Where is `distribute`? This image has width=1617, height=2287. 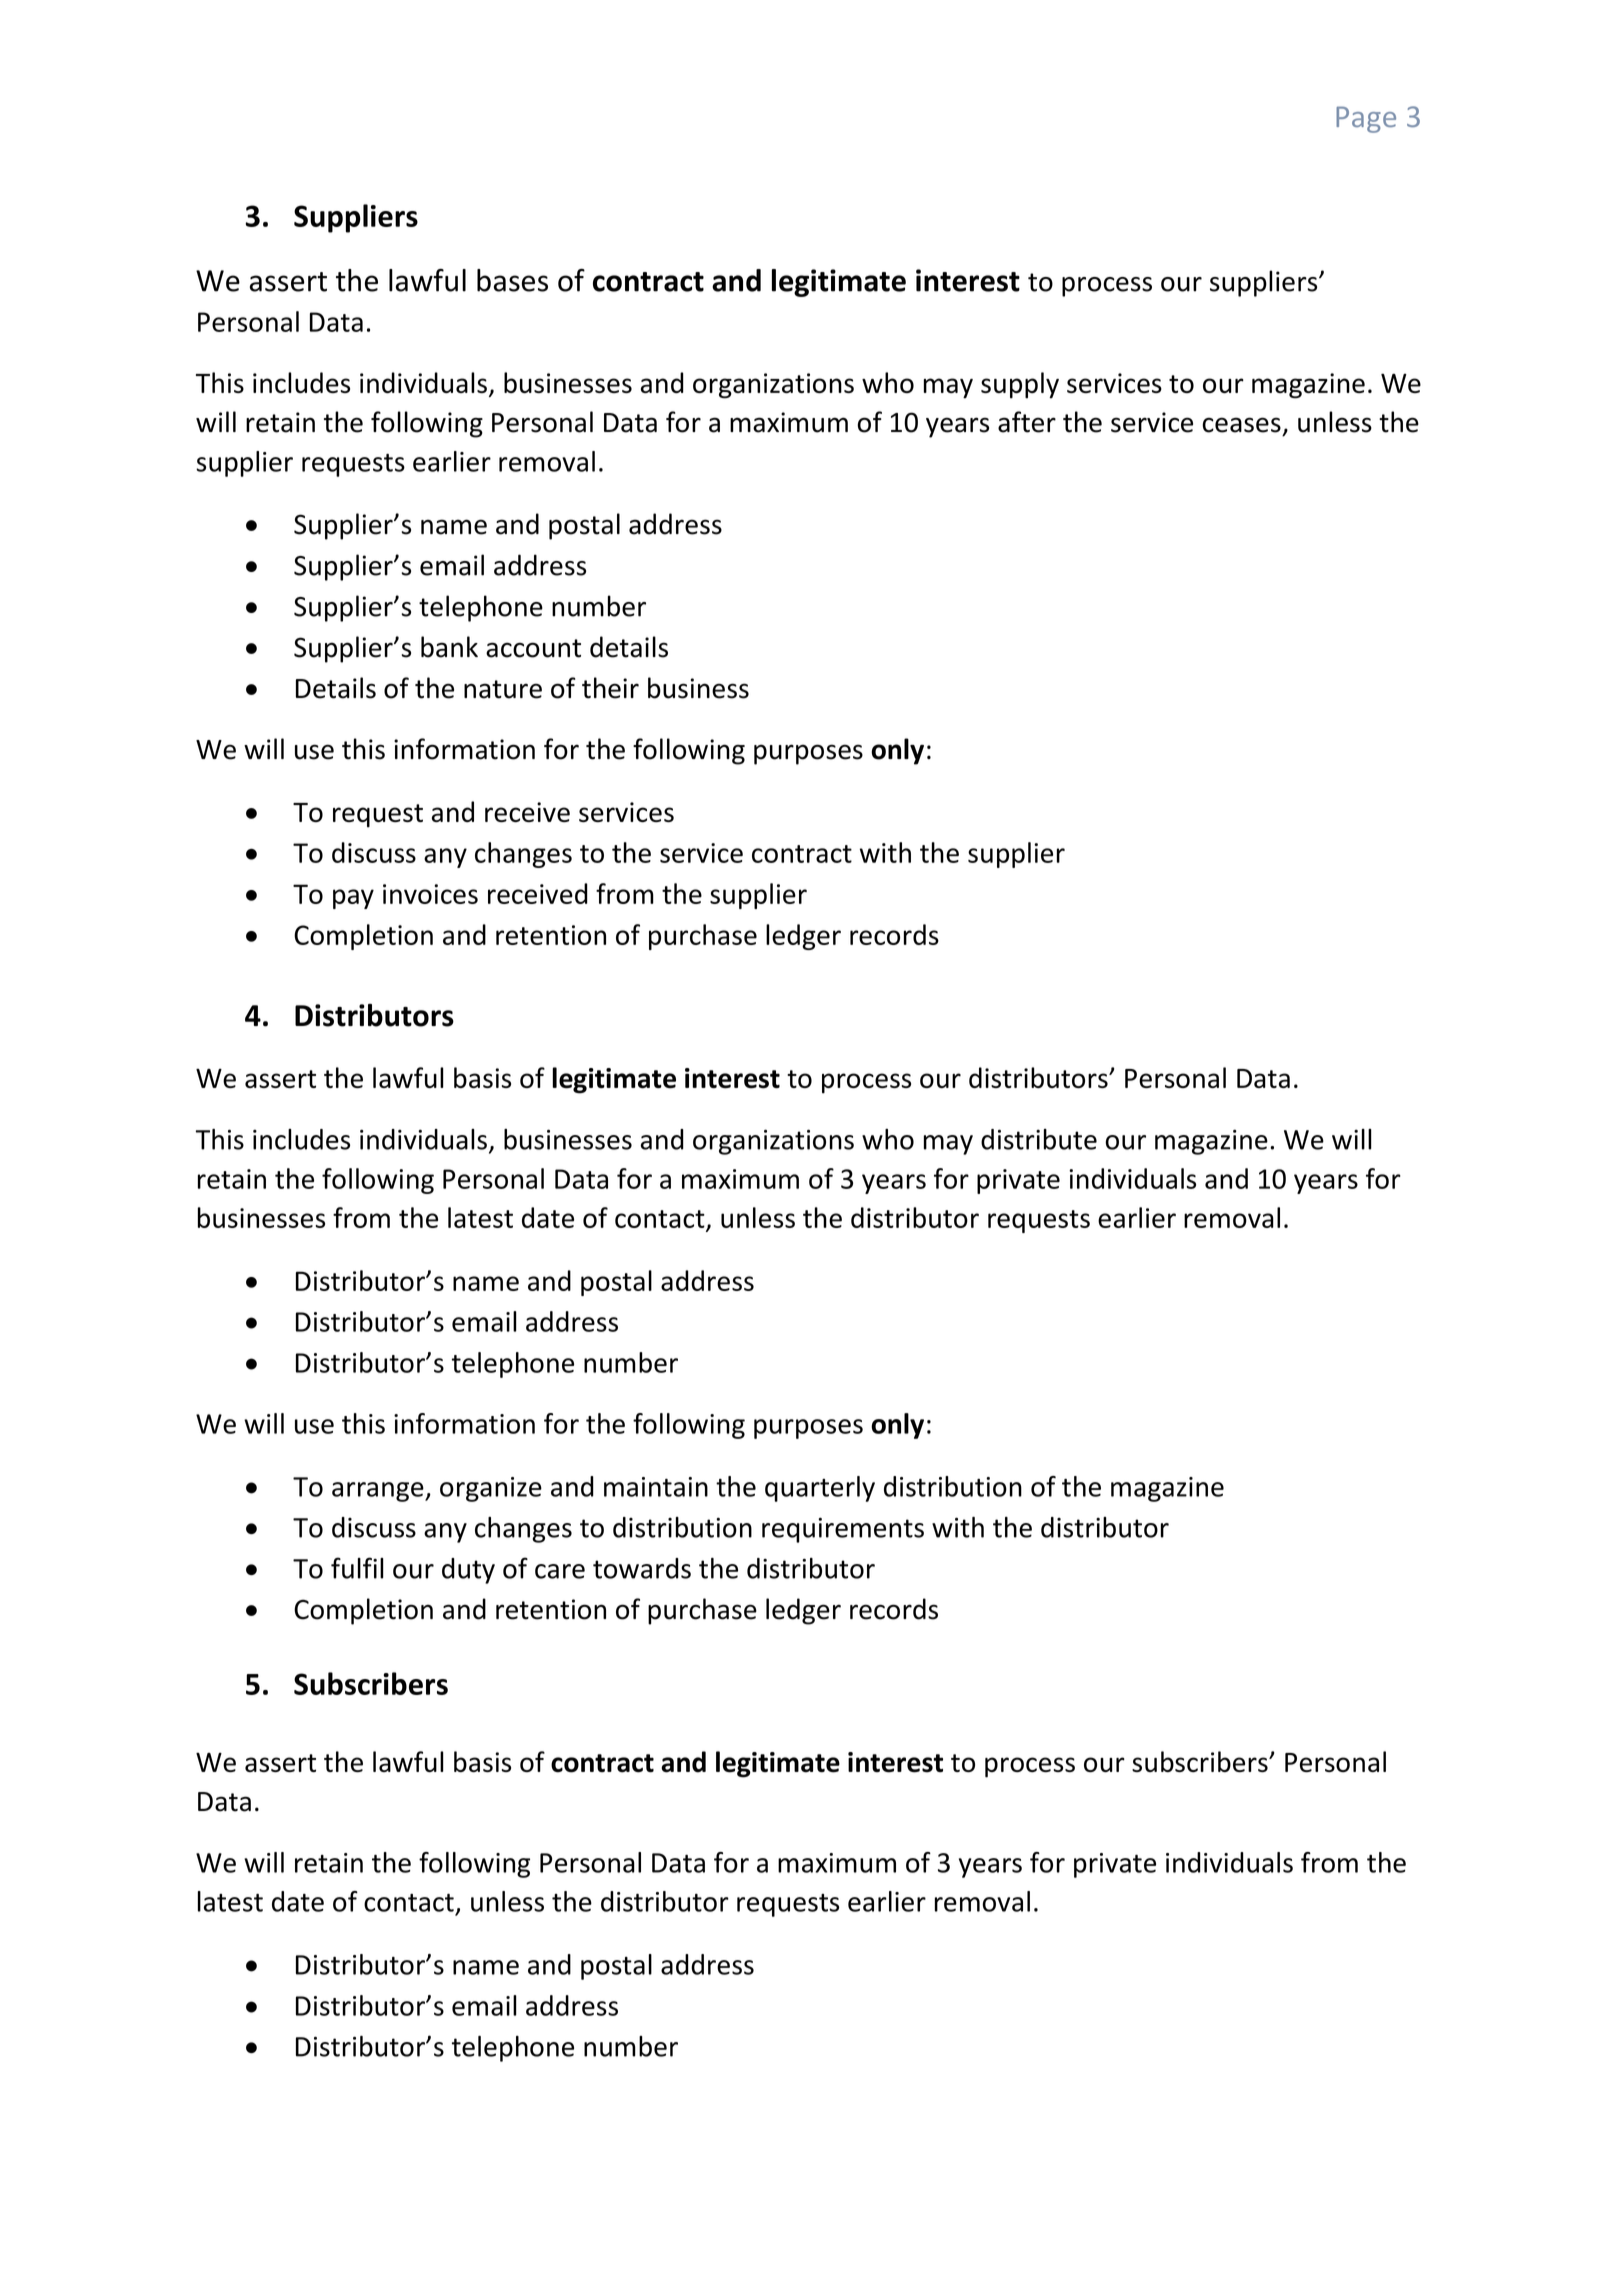
distribute is located at coordinates (1039, 1139).
